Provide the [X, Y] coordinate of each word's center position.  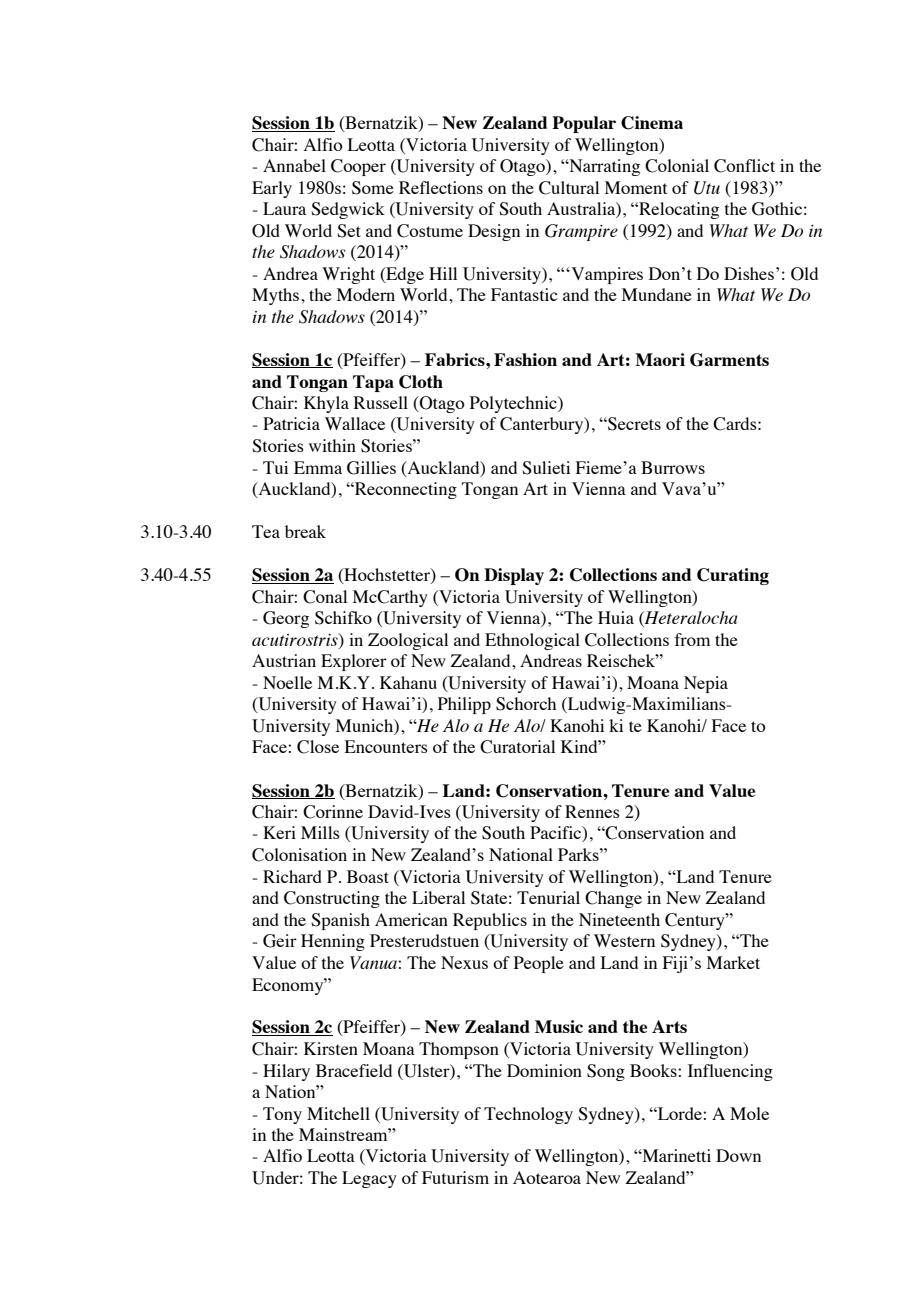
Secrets [633, 424]
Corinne [333, 812]
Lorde [680, 1113]
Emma [318, 467]
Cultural [569, 188]
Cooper [358, 167]
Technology [528, 1115]
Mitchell [338, 1113]
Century [696, 921]
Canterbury [543, 425]
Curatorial [517, 747]
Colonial [677, 166]
